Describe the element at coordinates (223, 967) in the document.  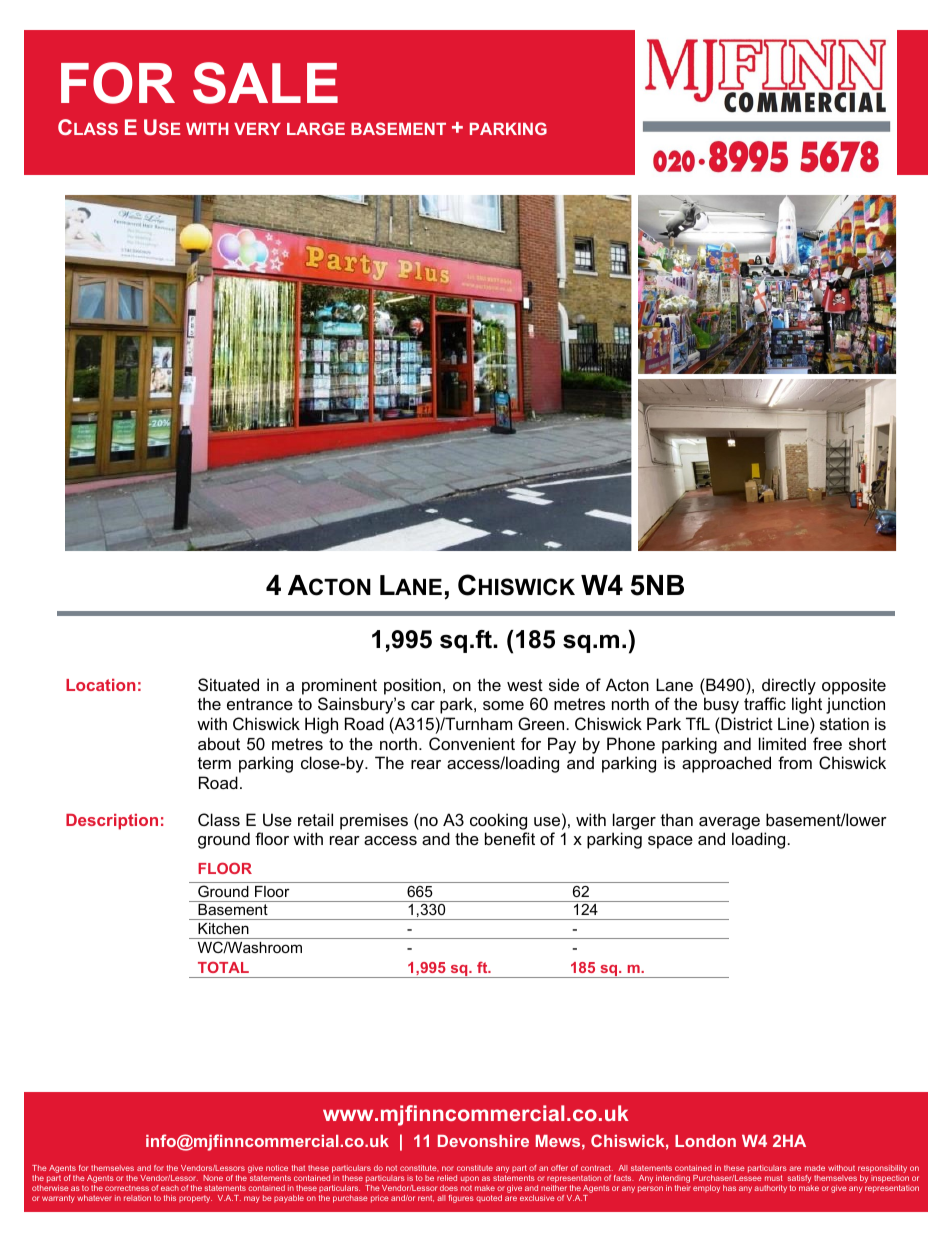
I see `TOTAL` at that location.
